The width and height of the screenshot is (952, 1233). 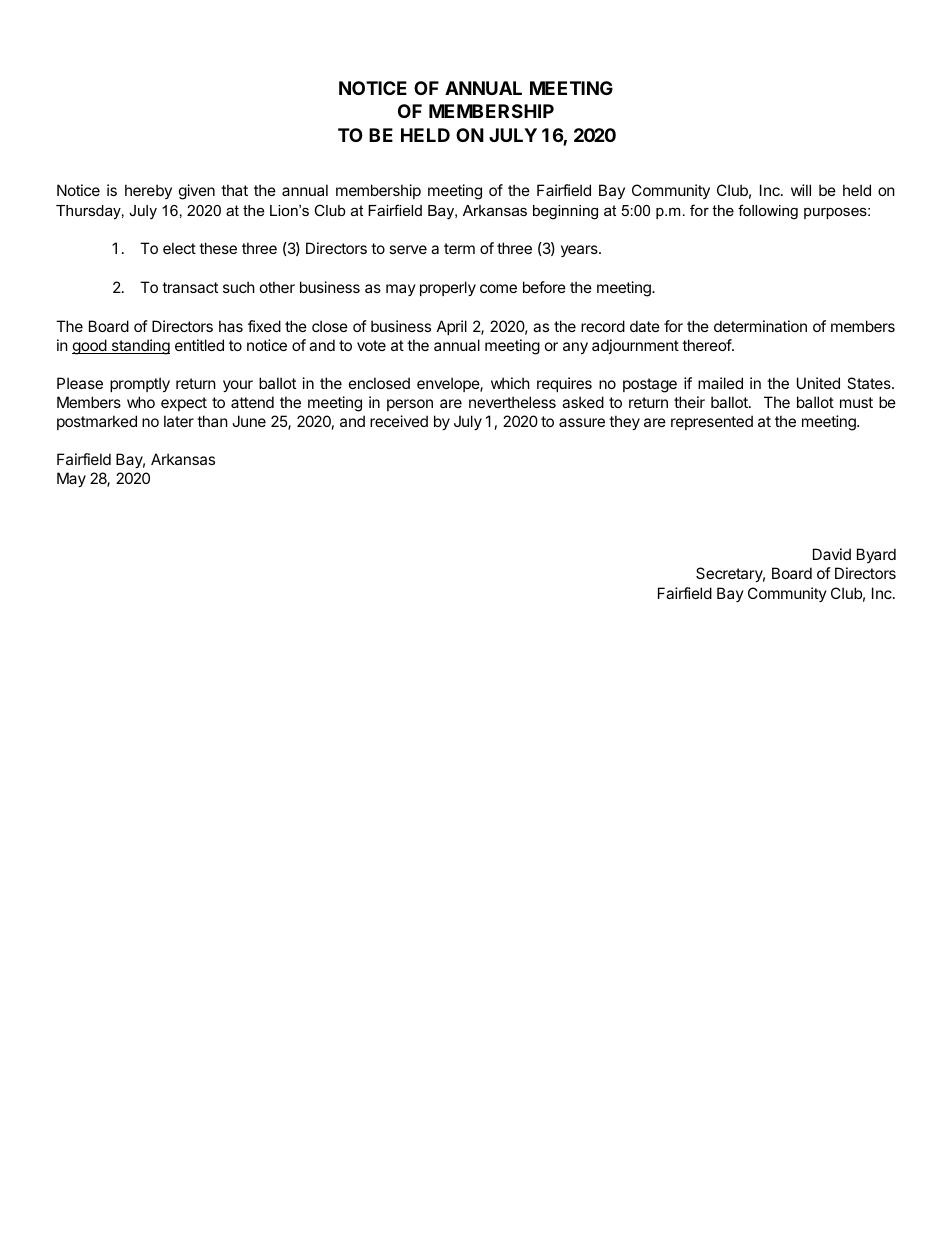 I want to click on beginning, so click(x=565, y=212).
